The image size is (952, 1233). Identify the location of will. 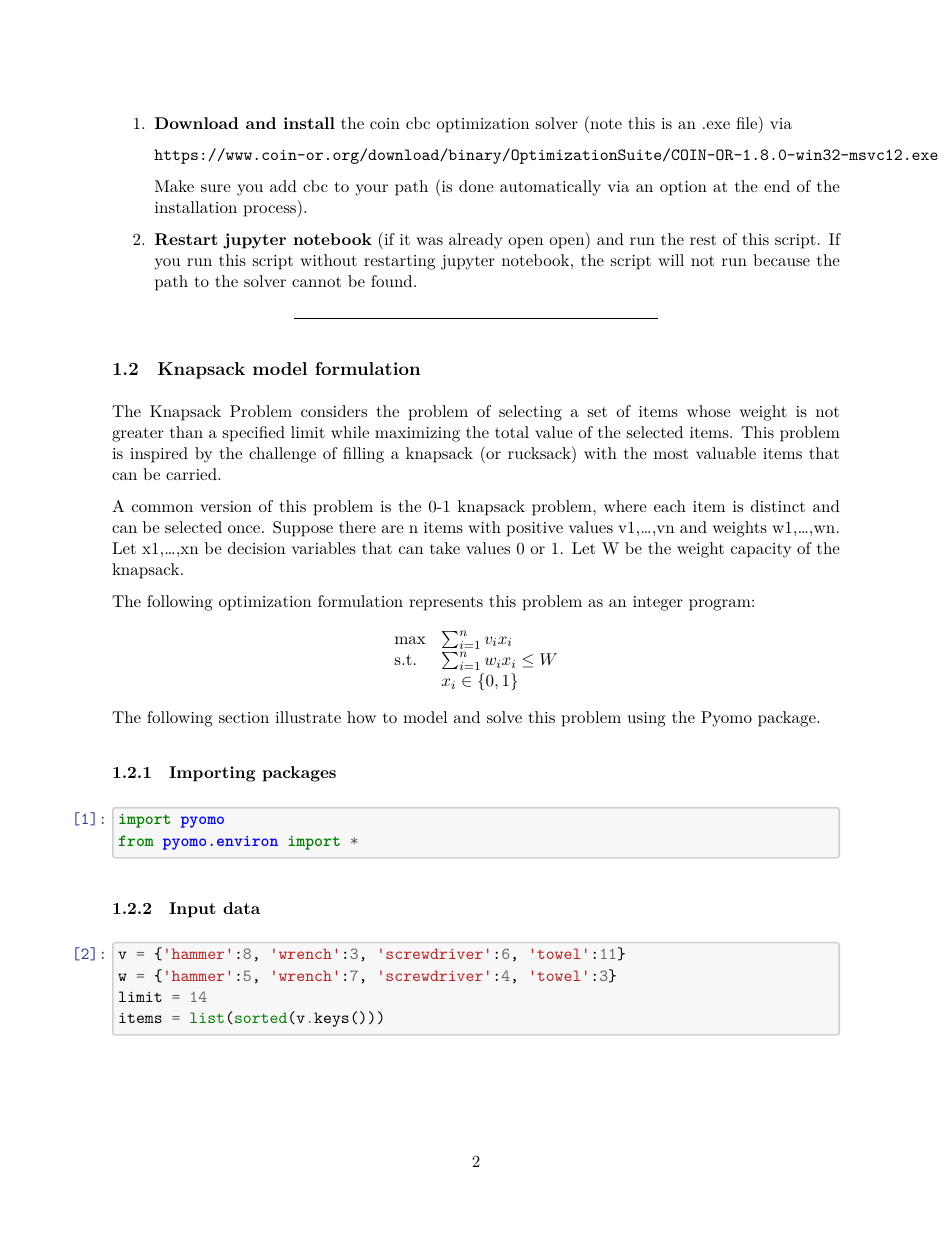
(671, 260).
